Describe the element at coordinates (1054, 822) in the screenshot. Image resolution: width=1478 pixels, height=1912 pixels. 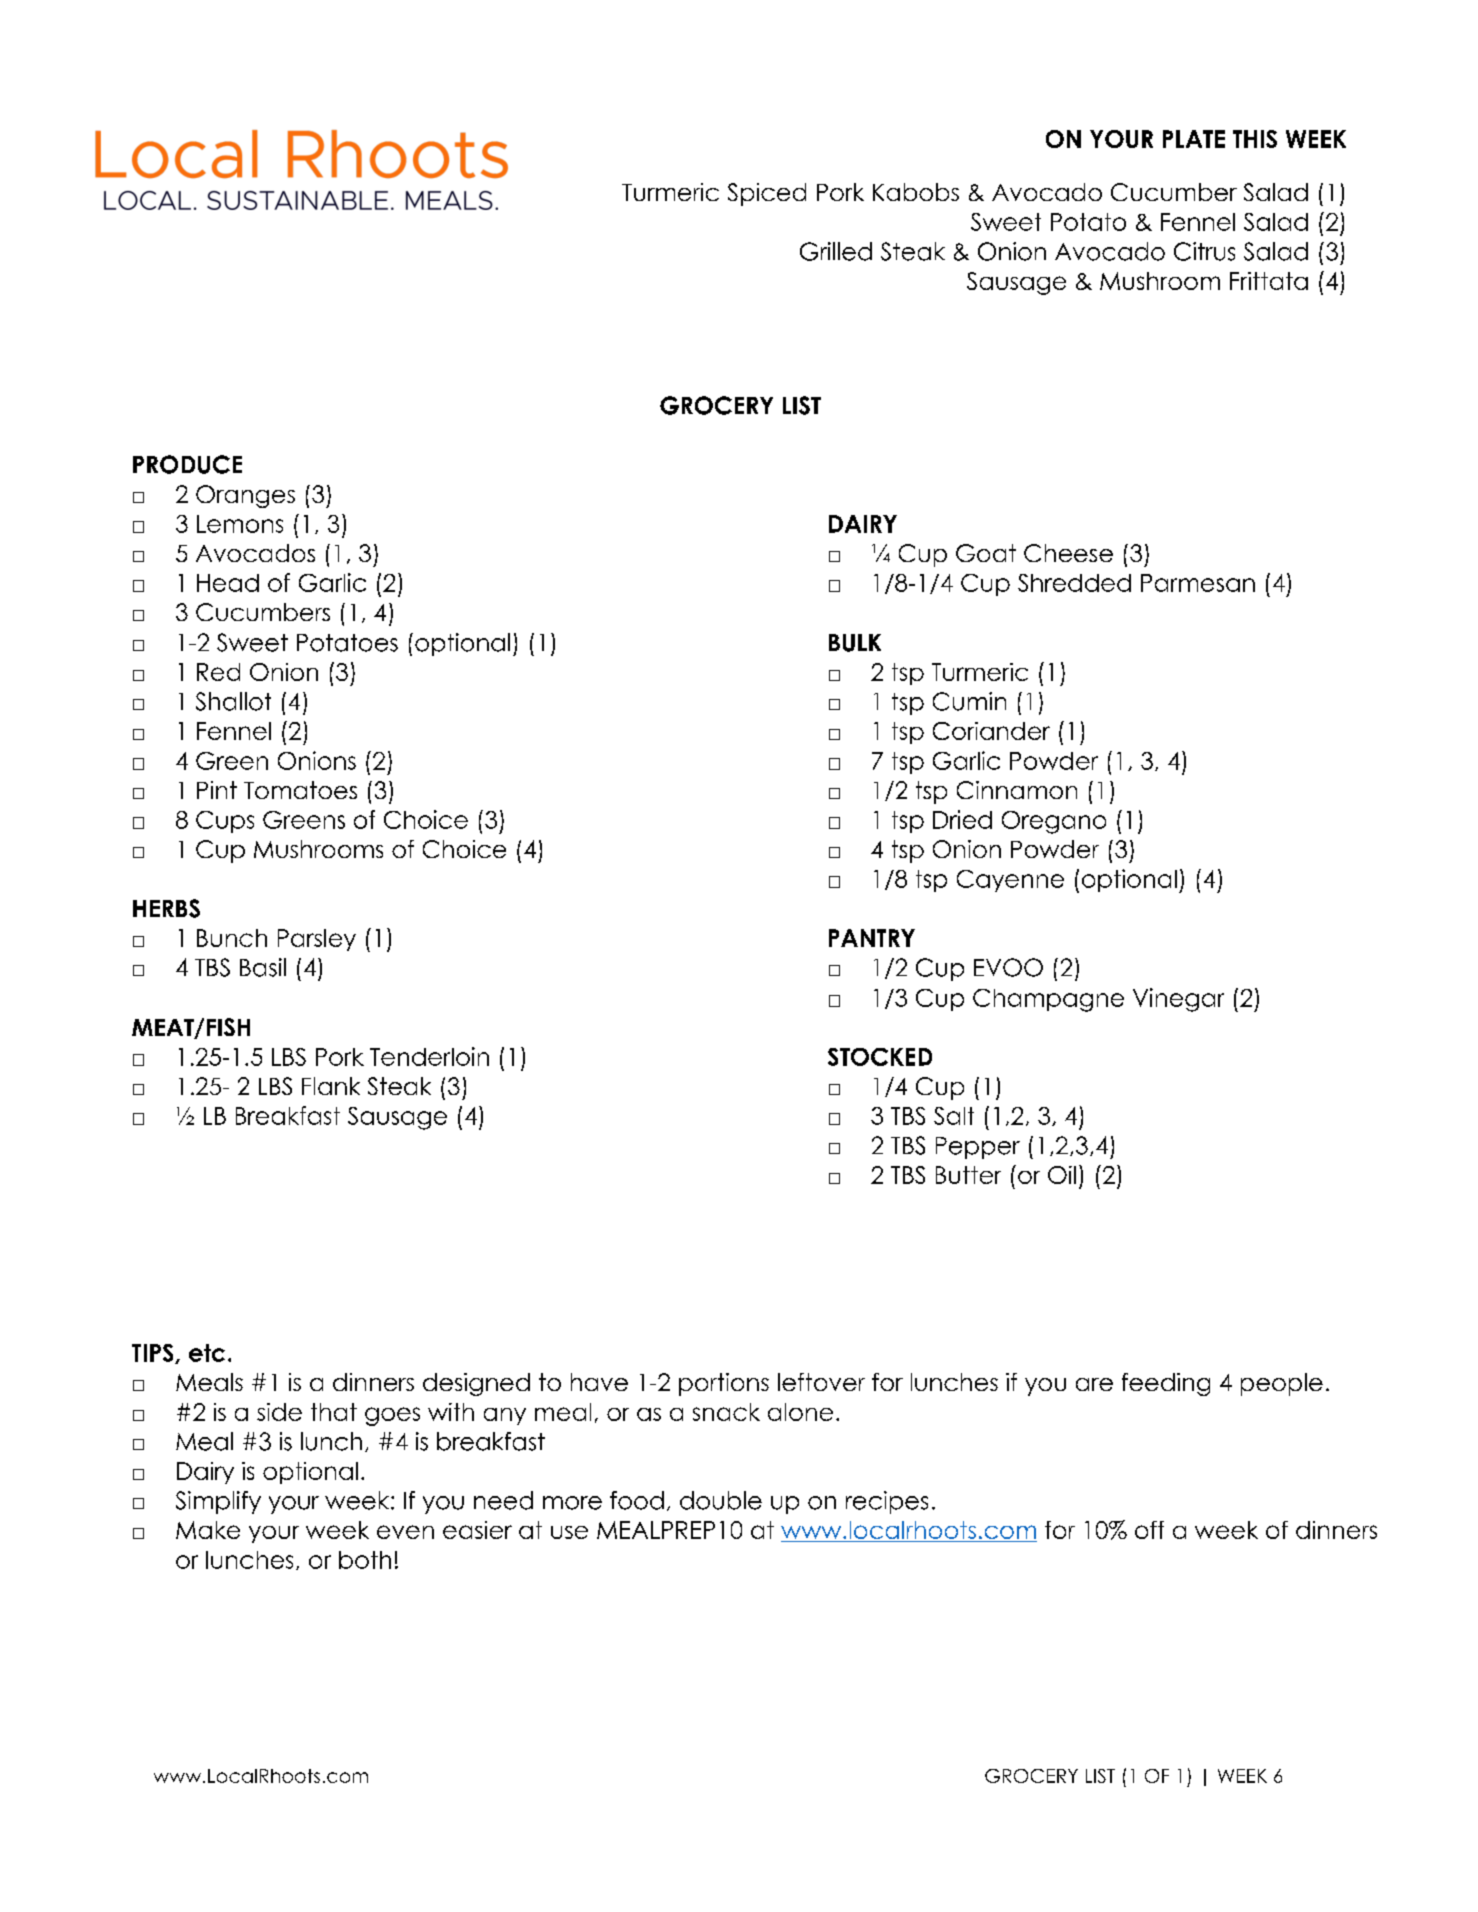
I see `Oregano` at that location.
